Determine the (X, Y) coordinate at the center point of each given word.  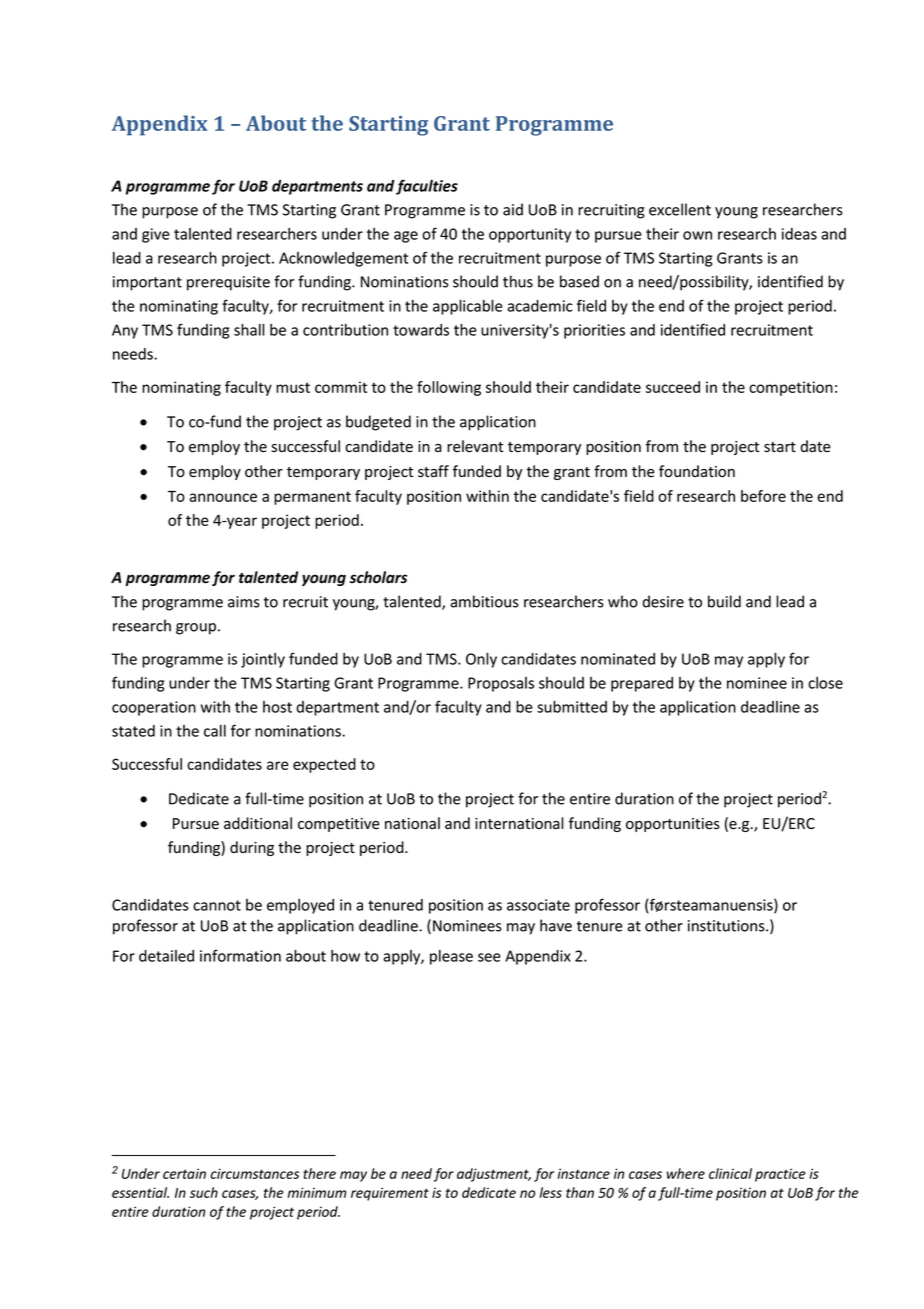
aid (513, 209)
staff (433, 471)
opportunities (673, 825)
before (763, 496)
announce (223, 497)
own (697, 235)
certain (184, 1173)
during (252, 848)
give (156, 235)
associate (538, 905)
